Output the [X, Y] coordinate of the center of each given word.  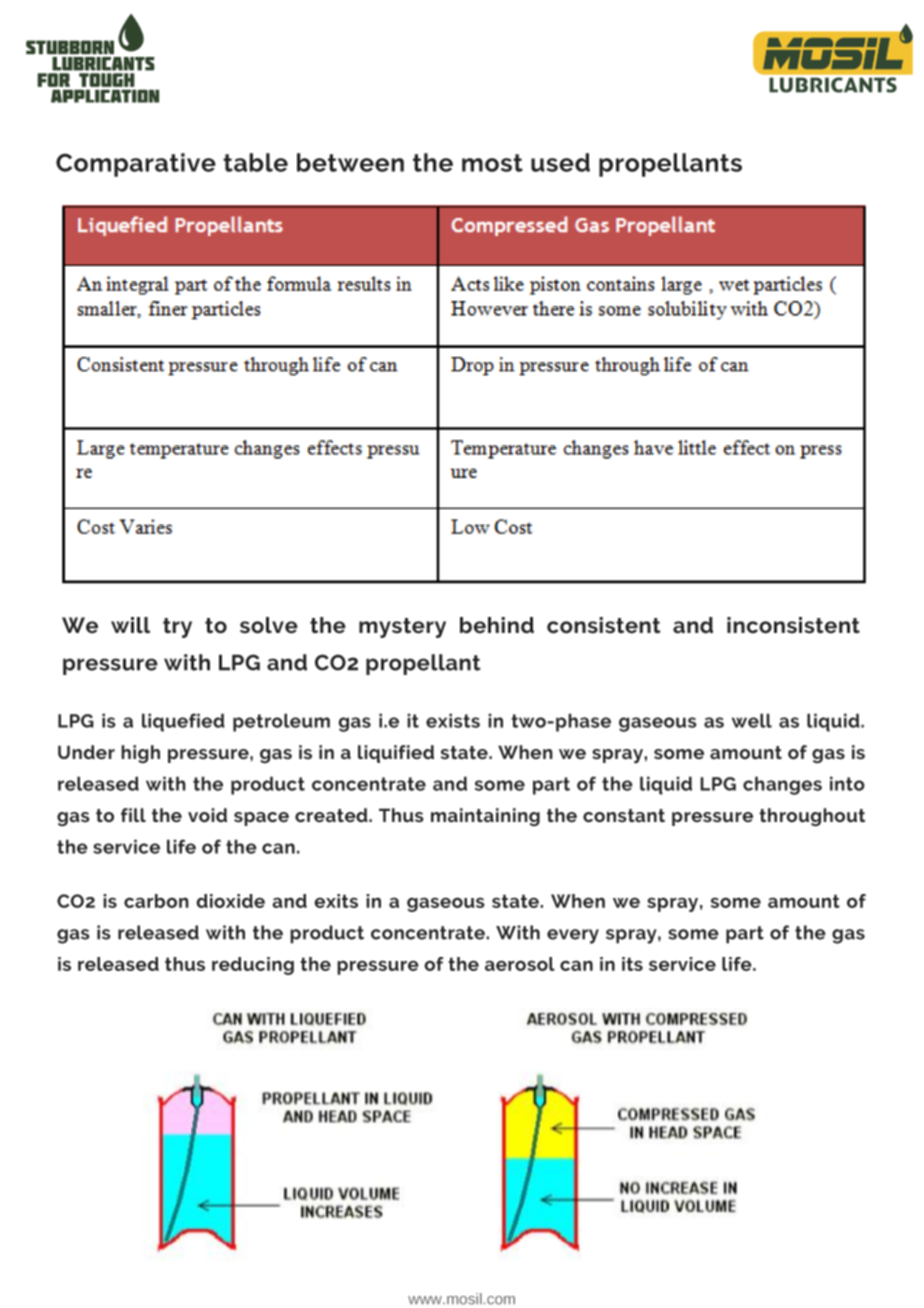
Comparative [136, 165]
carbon [156, 901]
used [560, 162]
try [177, 628]
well [752, 720]
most [492, 163]
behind [497, 625]
